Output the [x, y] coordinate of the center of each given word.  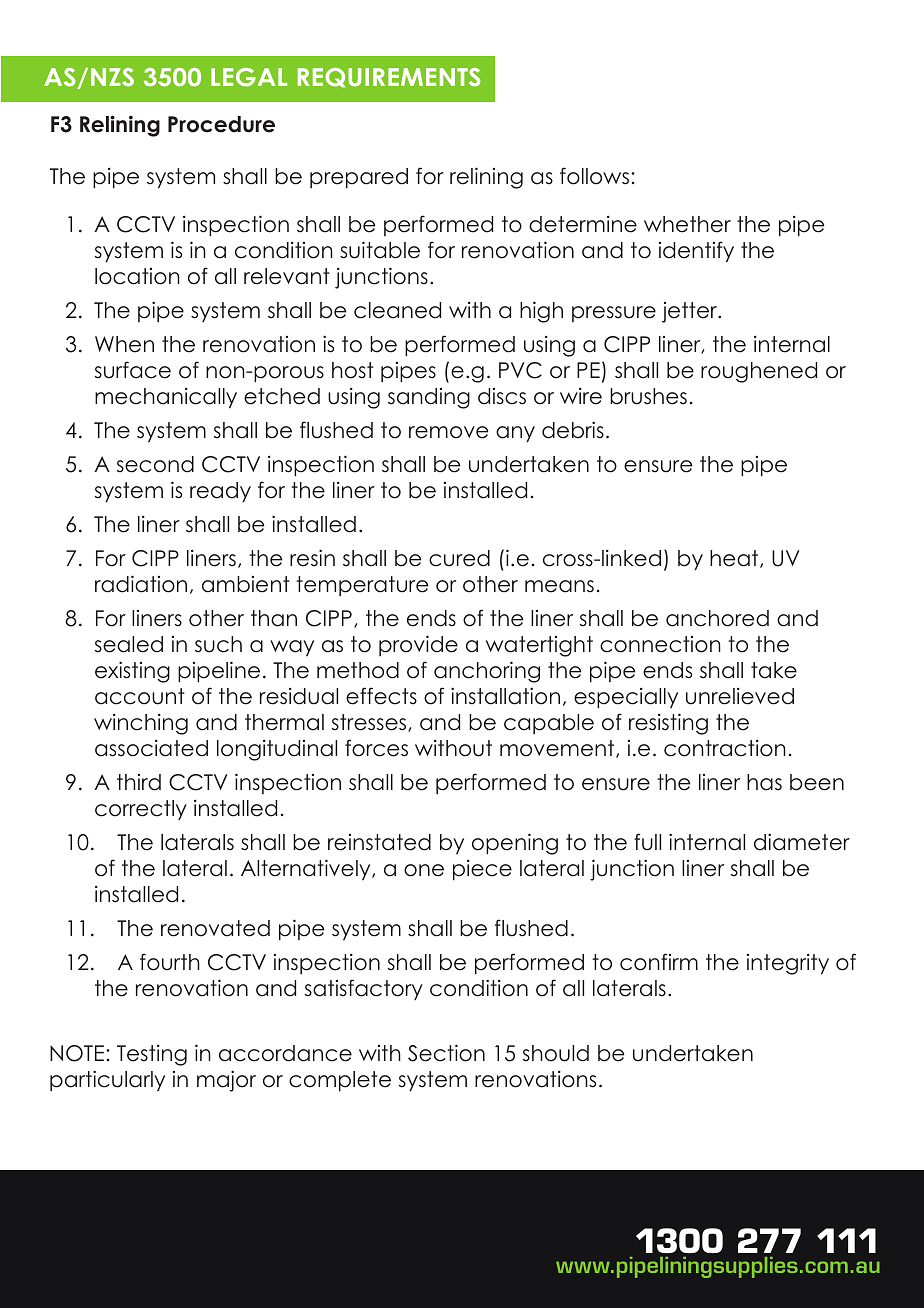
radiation [141, 584]
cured [459, 558]
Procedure [221, 124]
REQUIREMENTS [389, 78]
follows [594, 176]
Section [446, 1053]
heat [735, 559]
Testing [152, 1055]
